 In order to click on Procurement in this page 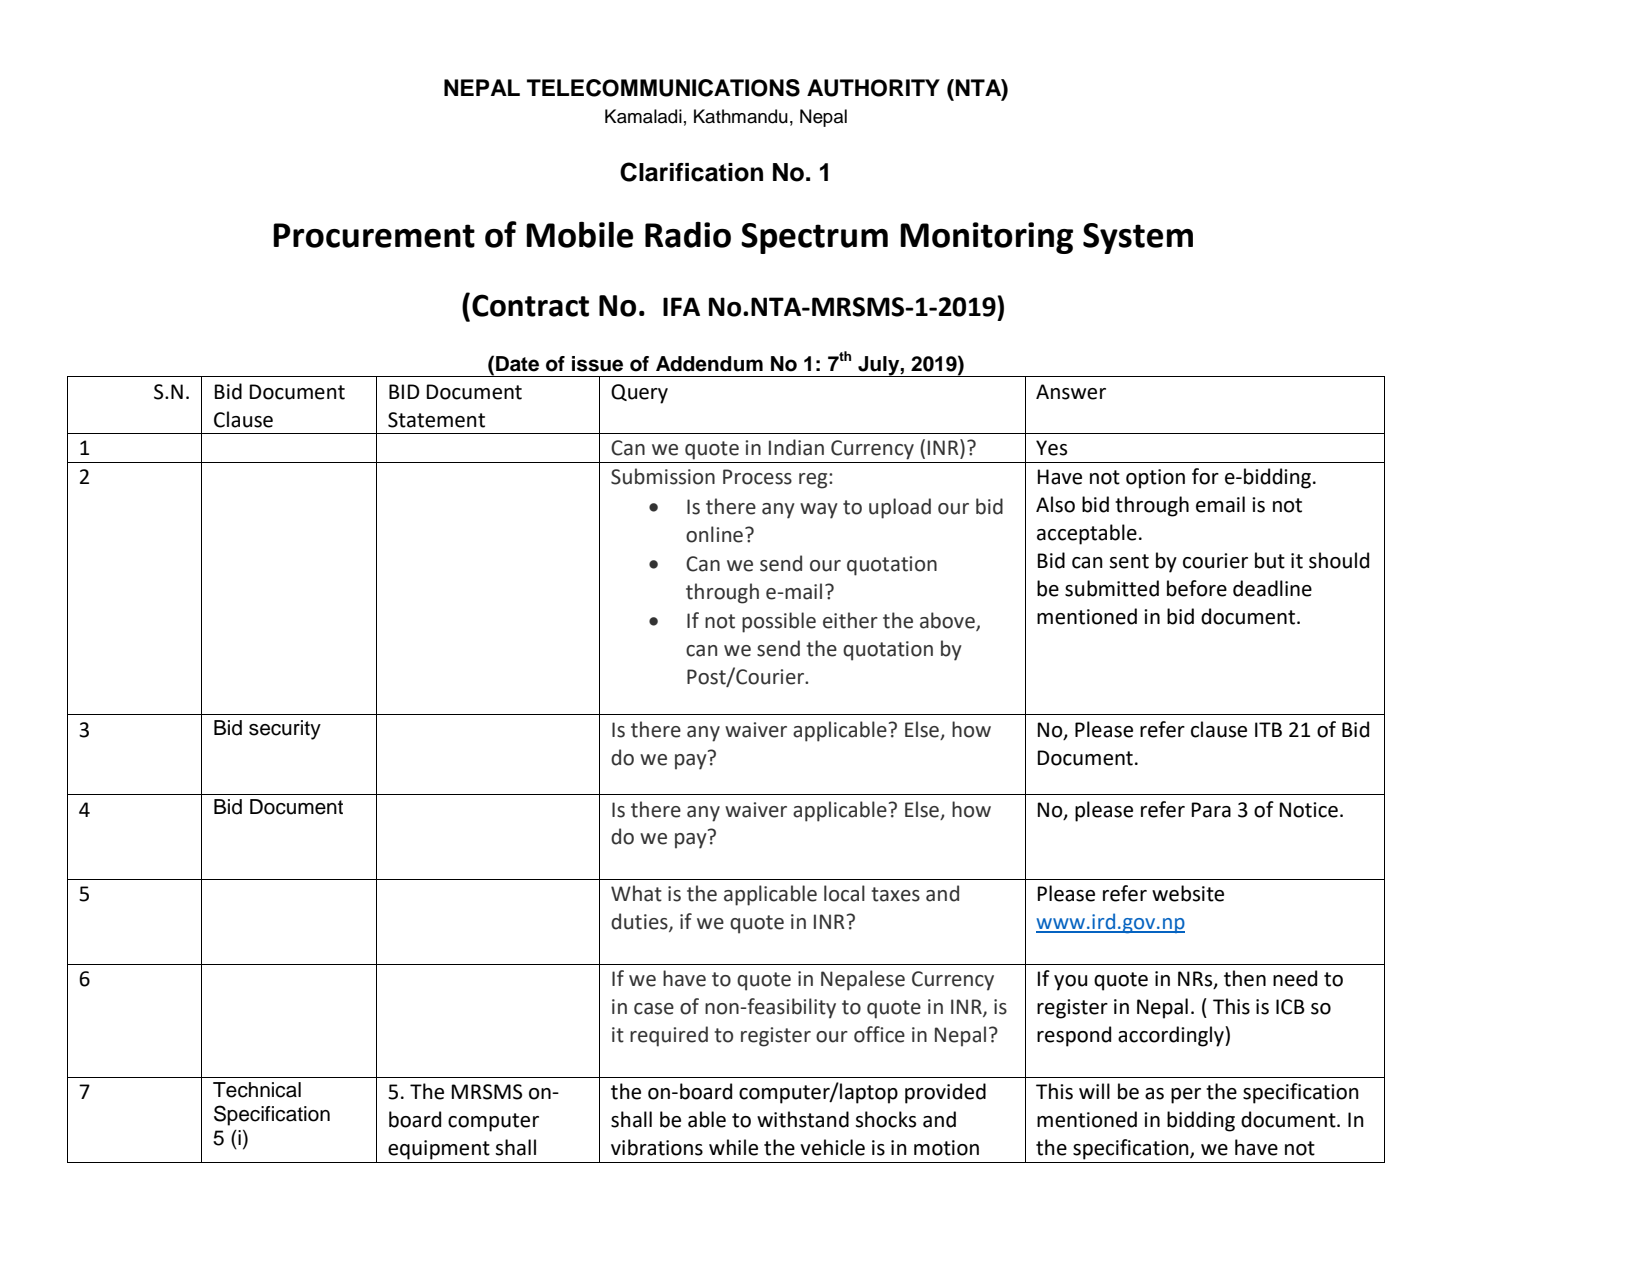, I will do `click(374, 235)`.
